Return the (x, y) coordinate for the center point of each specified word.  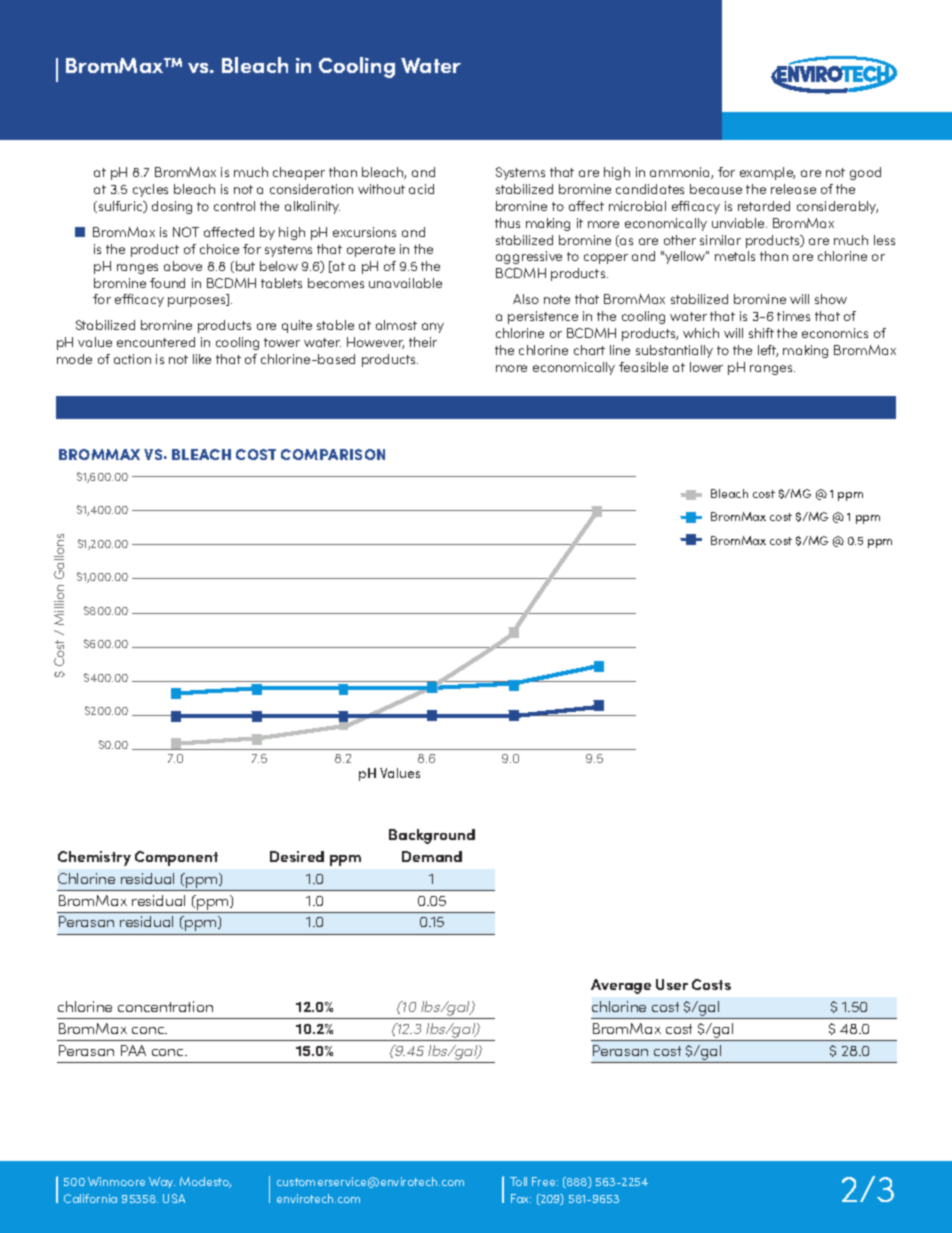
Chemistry (94, 858)
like (202, 359)
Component (176, 858)
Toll (518, 1181)
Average (621, 986)
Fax (521, 1198)
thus (507, 223)
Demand (432, 856)
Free (545, 1181)
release (793, 189)
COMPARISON (333, 454)
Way (162, 1182)
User (672, 984)
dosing (172, 207)
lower (706, 367)
